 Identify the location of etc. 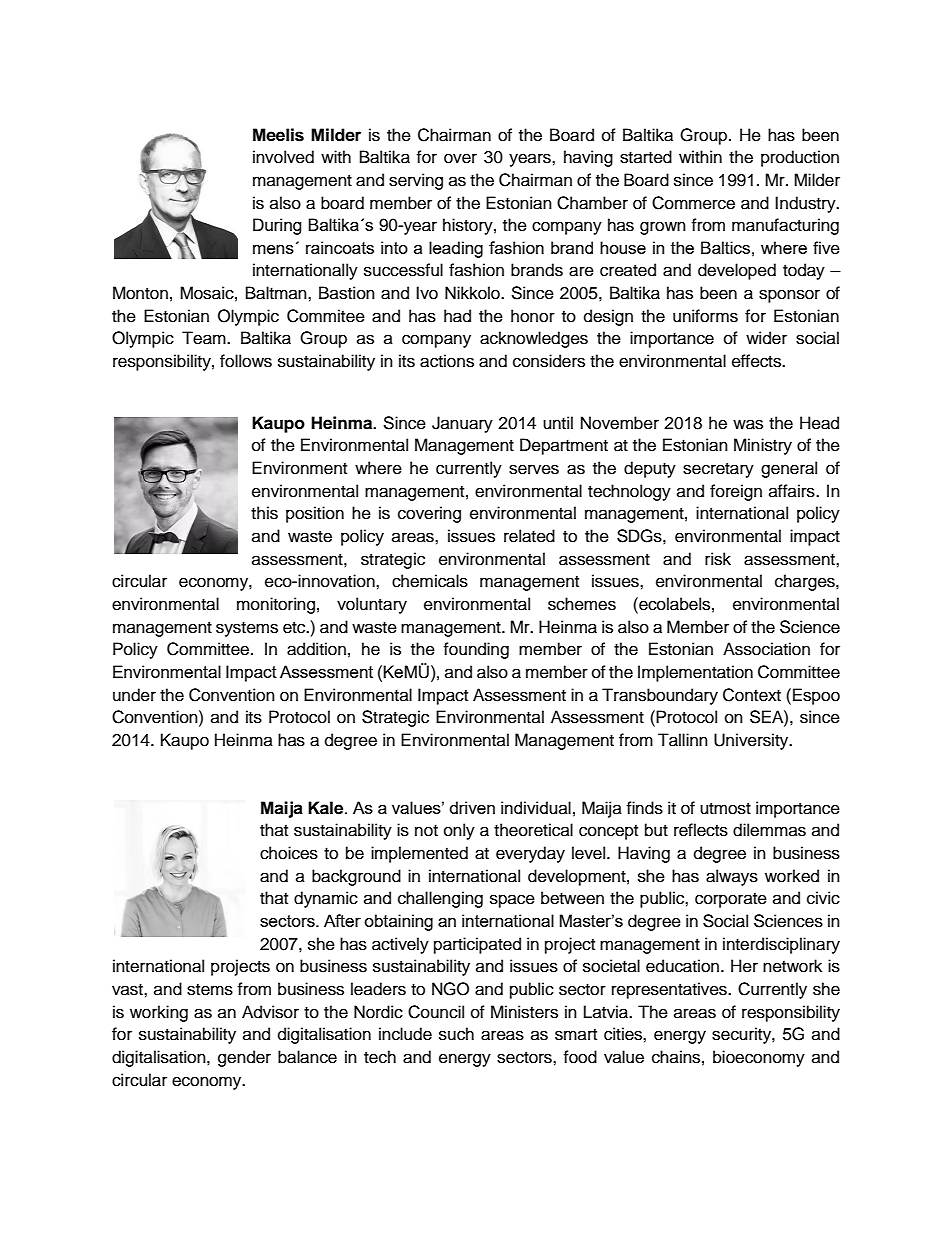
(295, 628).
